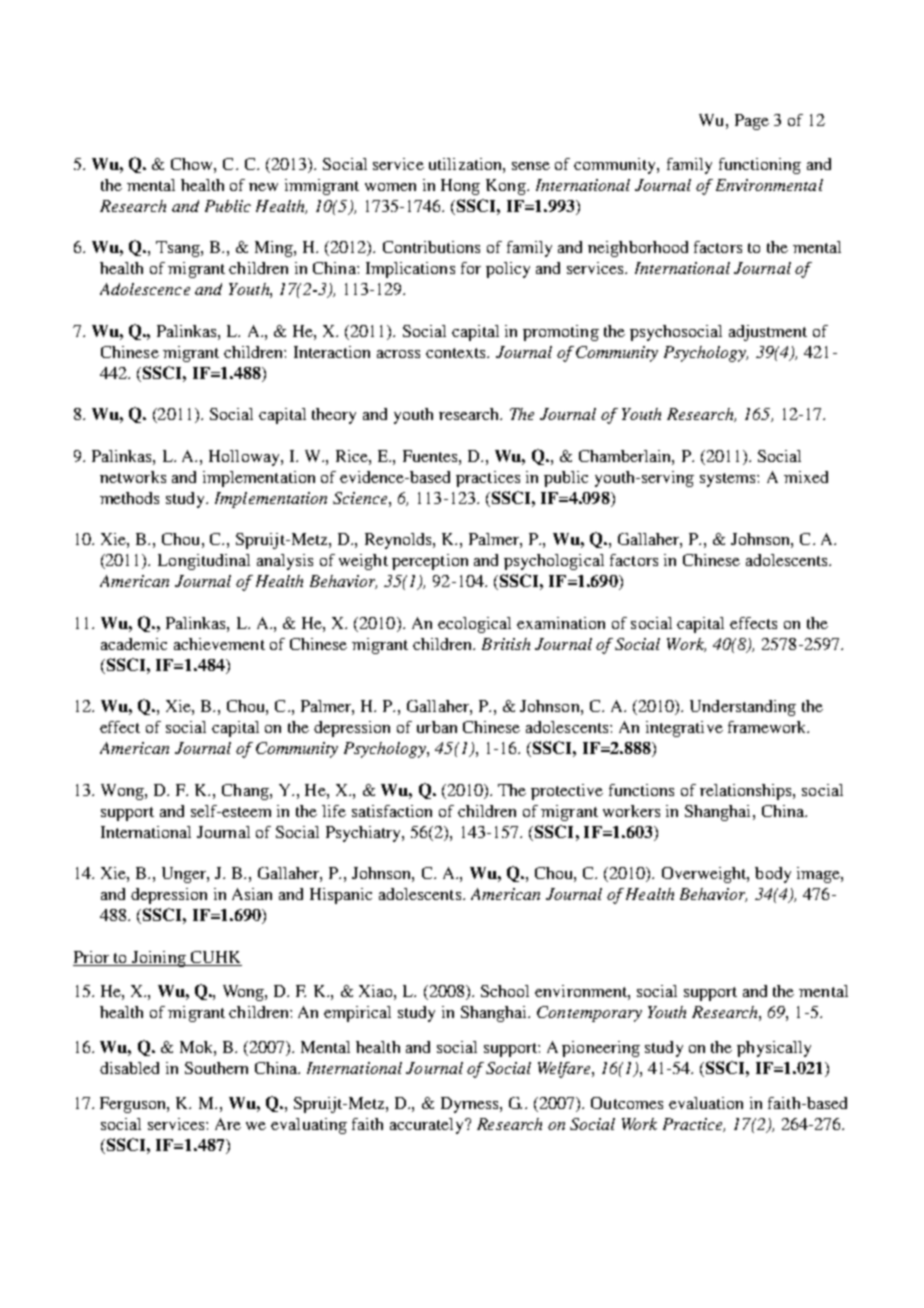 Image resolution: width=924 pixels, height=1308 pixels. Describe the element at coordinates (219, 644) in the screenshot. I see `achievement` at that location.
